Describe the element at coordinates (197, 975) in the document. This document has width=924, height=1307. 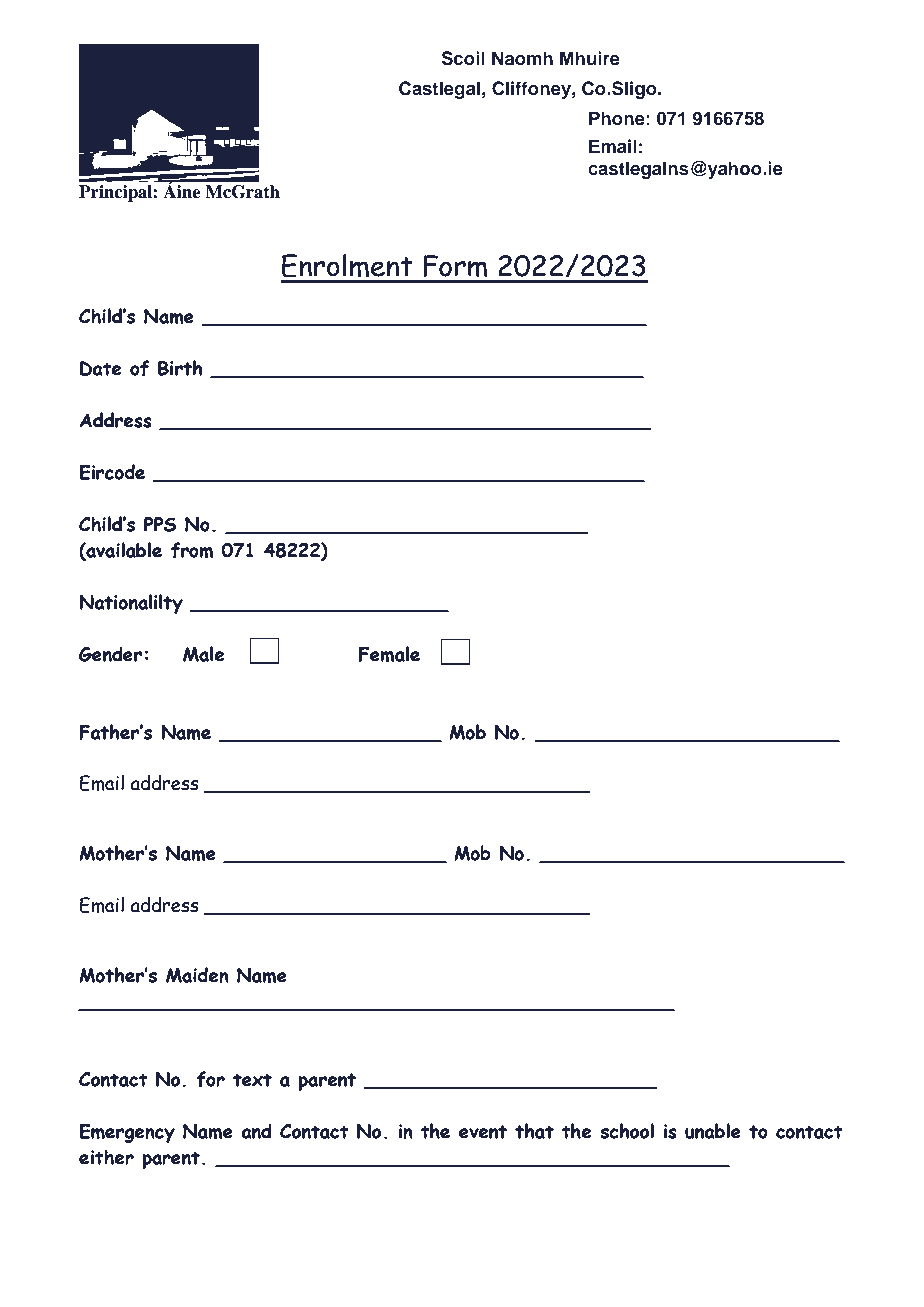
I see `Maiden` at that location.
